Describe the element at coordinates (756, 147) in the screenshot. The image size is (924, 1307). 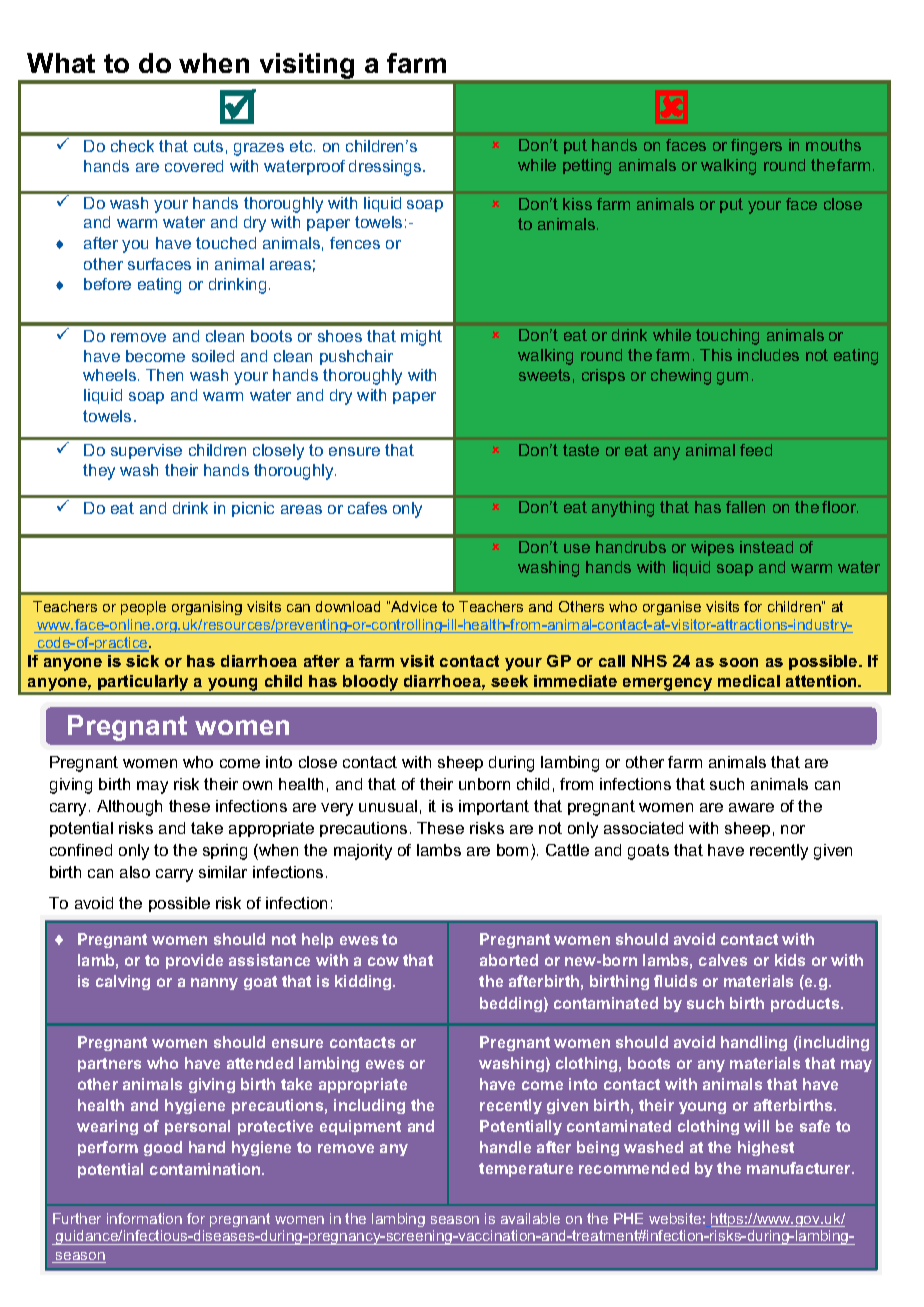
I see `fingers` at that location.
